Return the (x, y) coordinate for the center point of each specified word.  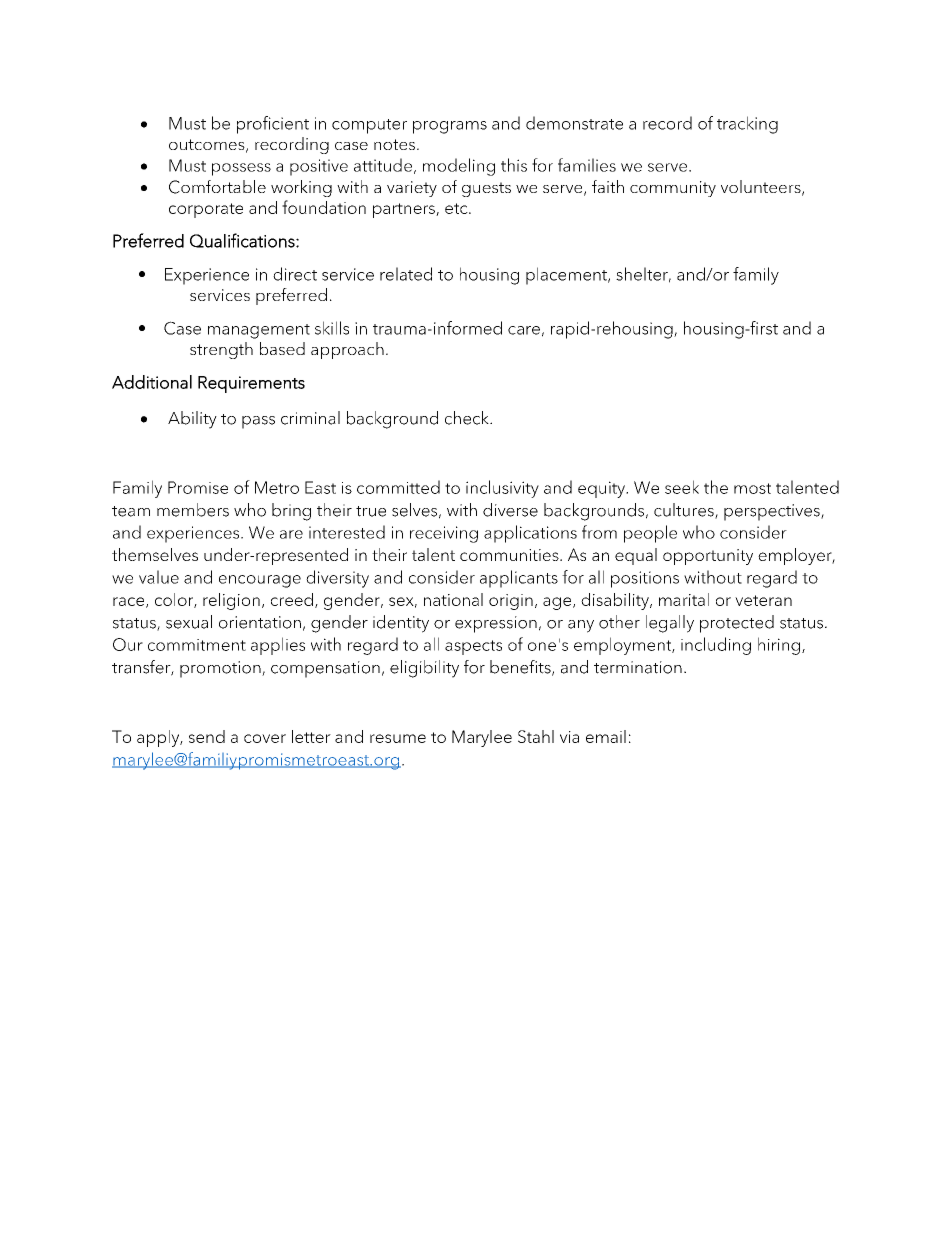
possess (241, 169)
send (207, 736)
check (468, 418)
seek (682, 487)
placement (567, 276)
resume (398, 738)
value (159, 577)
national (453, 599)
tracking (747, 125)
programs (450, 127)
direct (295, 274)
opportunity (708, 557)
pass (258, 422)
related (406, 274)
